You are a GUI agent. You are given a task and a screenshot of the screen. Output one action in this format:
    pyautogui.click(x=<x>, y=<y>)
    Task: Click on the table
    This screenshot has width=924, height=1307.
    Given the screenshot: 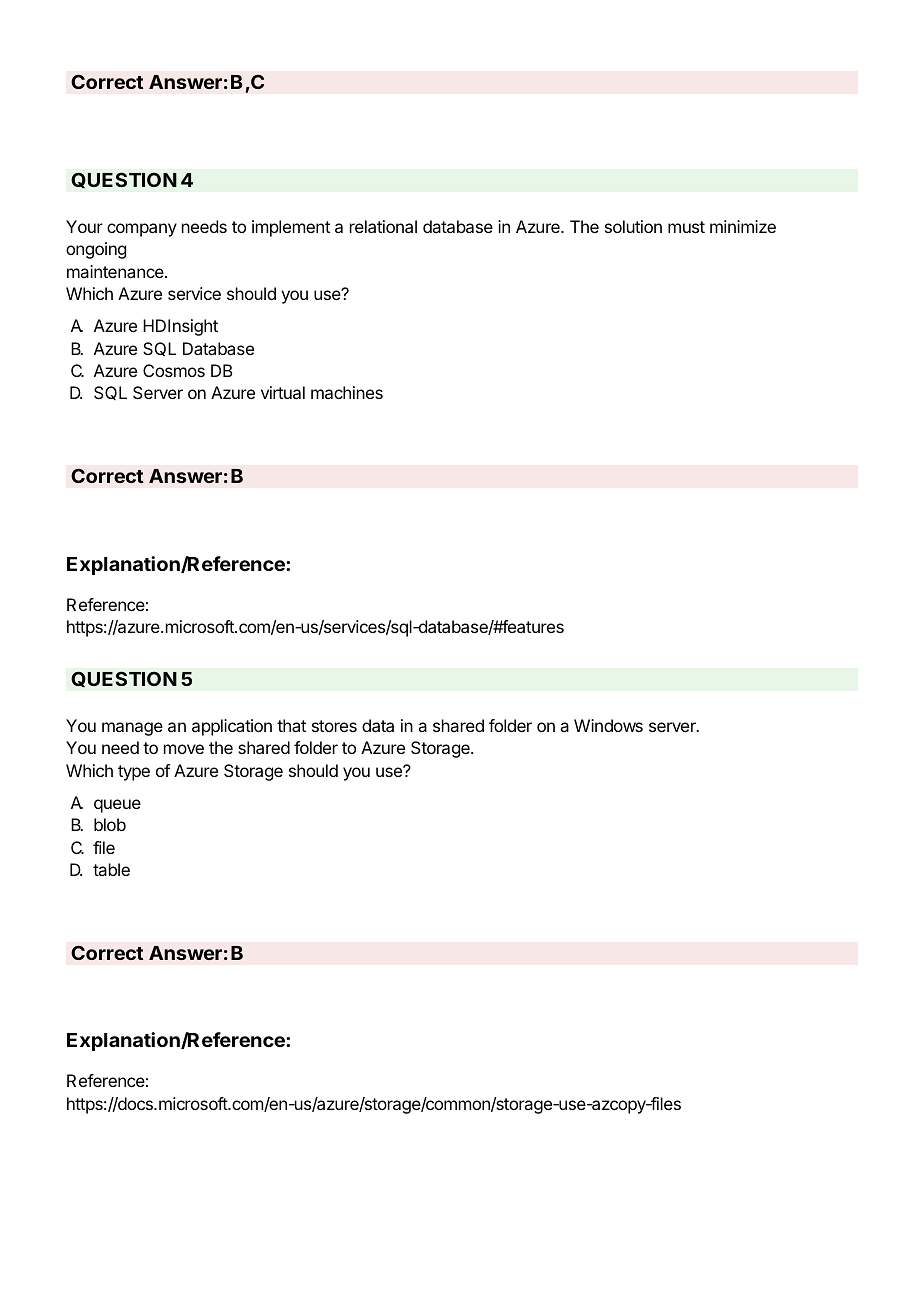 What is the action you would take?
    pyautogui.click(x=111, y=869)
